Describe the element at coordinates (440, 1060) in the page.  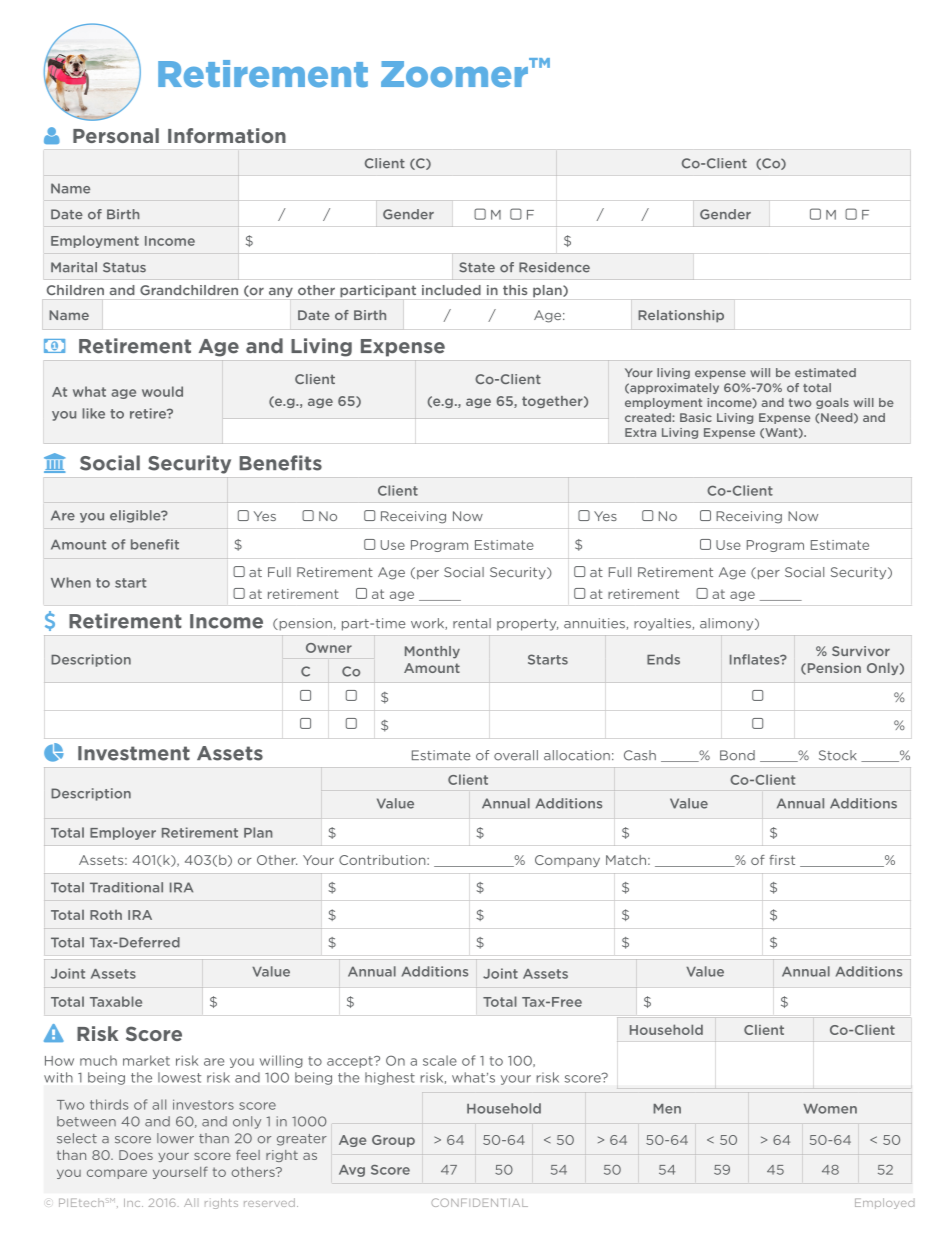
I see `scale` at that location.
